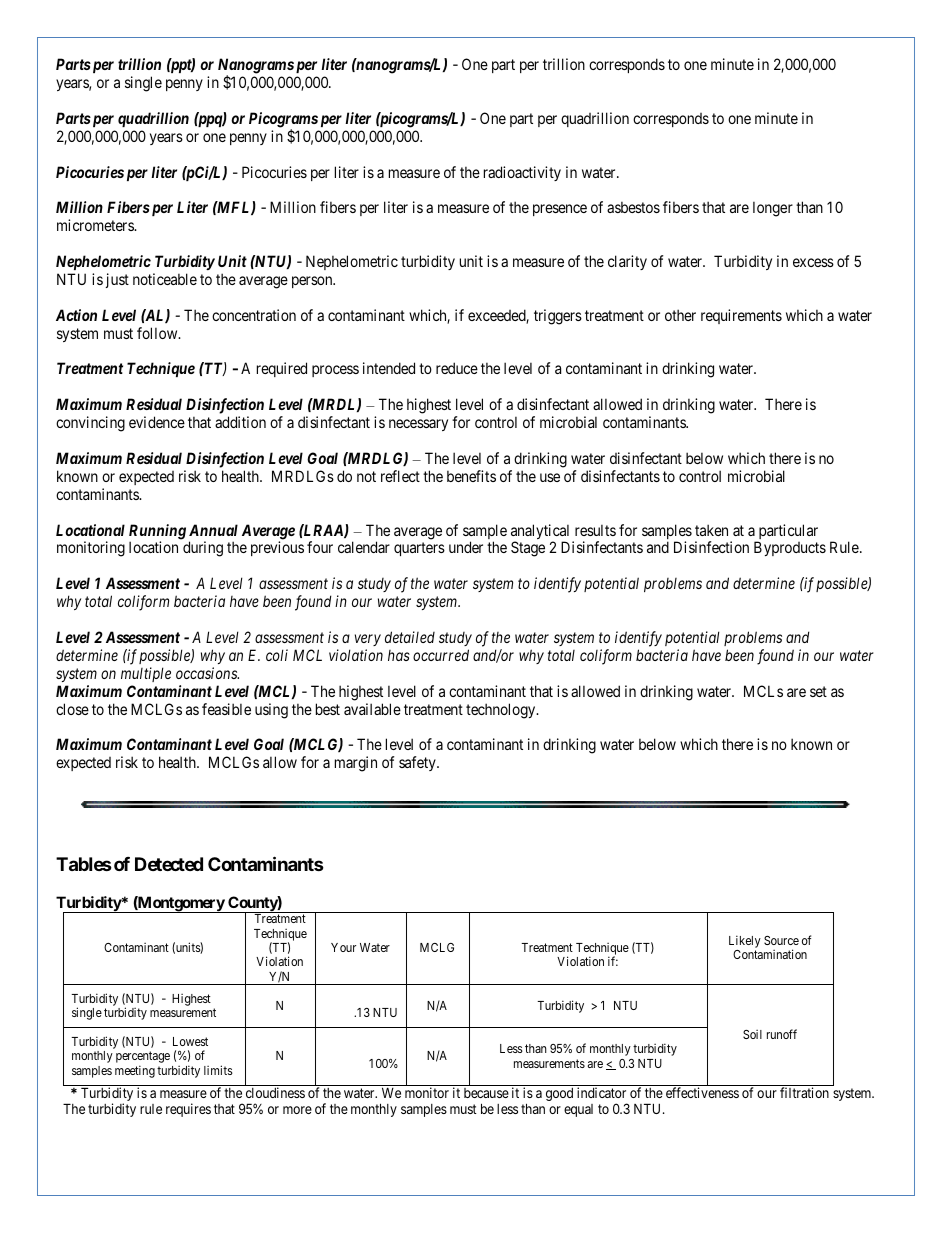 The image size is (952, 1233). Describe the element at coordinates (773, 209) in the image. I see `longer` at that location.
